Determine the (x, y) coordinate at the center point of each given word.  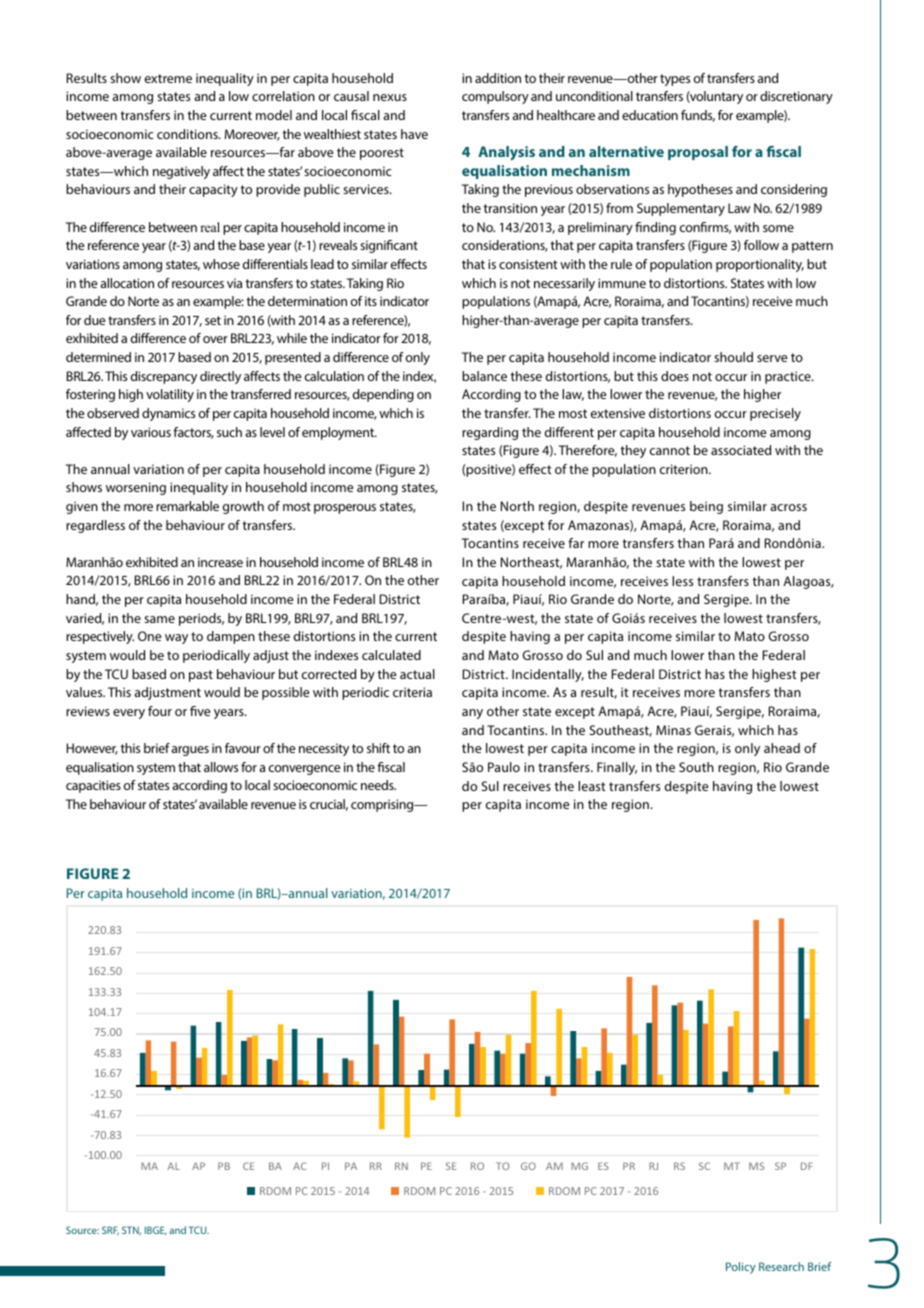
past (201, 676)
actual (417, 674)
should (733, 357)
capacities (93, 786)
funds (698, 116)
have (414, 134)
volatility (170, 395)
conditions (188, 134)
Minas (673, 730)
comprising (383, 805)
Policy (741, 1268)
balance (484, 376)
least (591, 786)
